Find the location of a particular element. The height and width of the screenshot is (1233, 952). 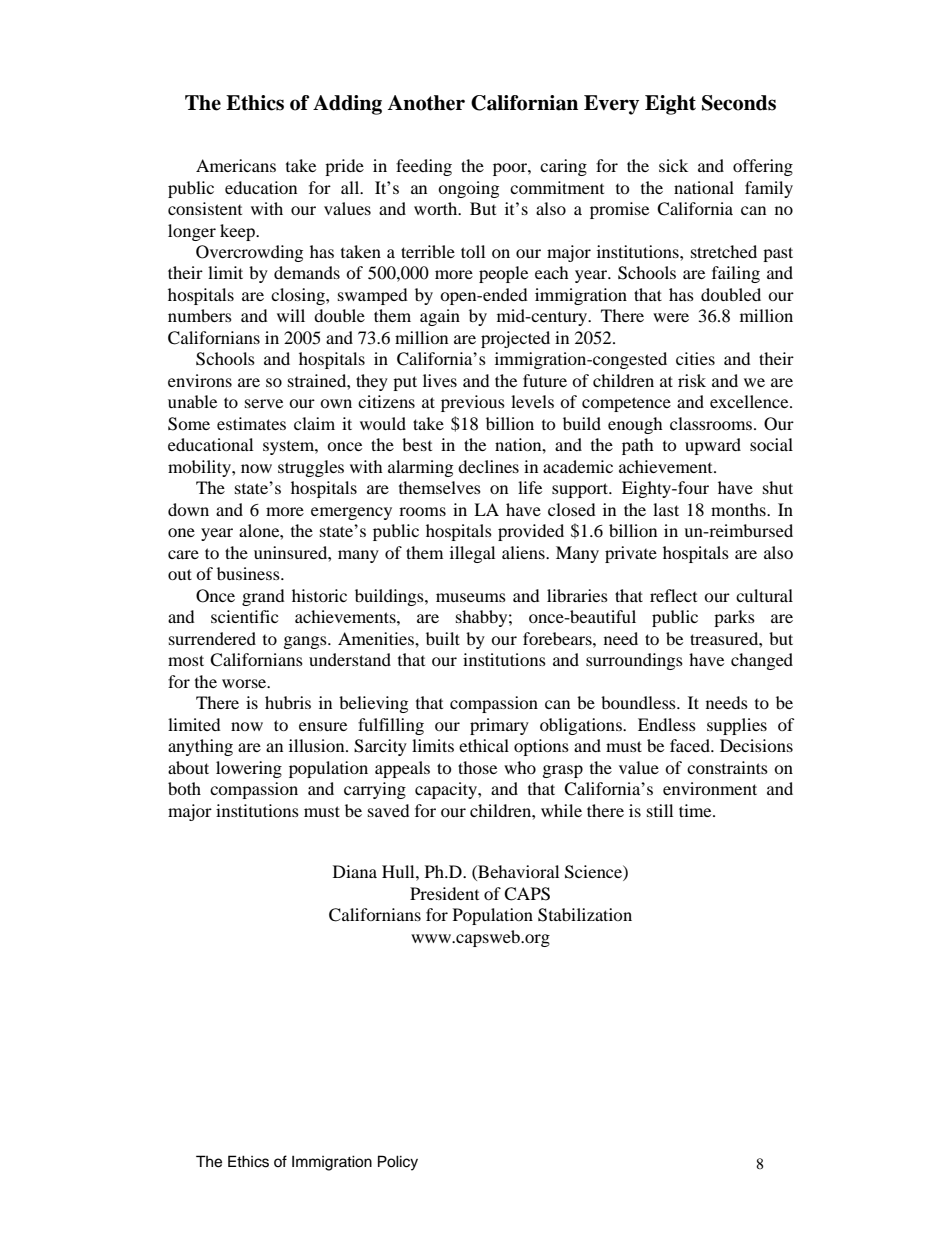

Americans is located at coordinates (236, 165).
